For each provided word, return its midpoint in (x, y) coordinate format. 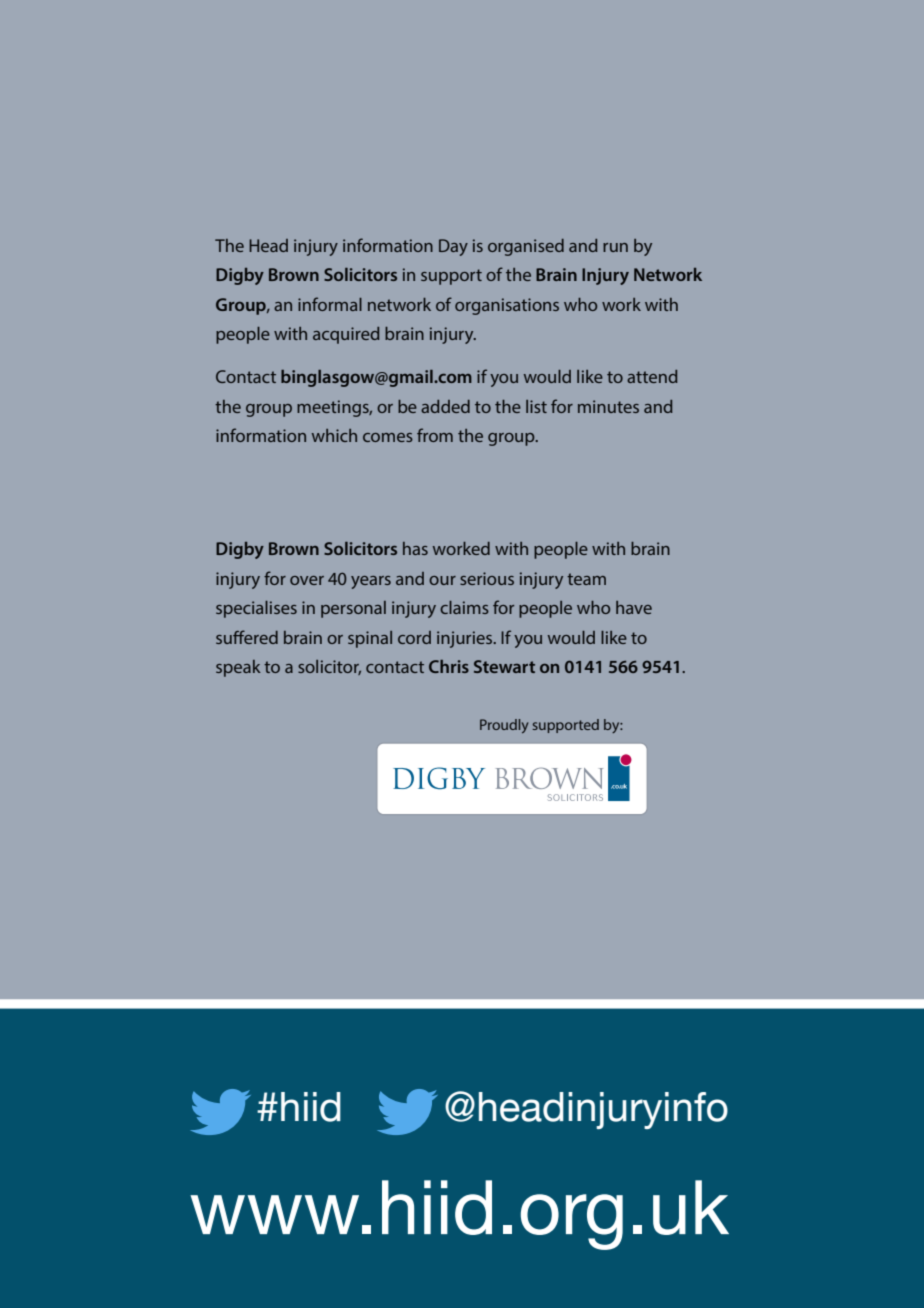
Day (453, 247)
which (334, 435)
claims (464, 607)
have (634, 607)
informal (330, 304)
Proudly (504, 726)
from (435, 435)
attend (652, 376)
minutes (608, 406)
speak (238, 668)
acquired (346, 335)
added (445, 406)
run (615, 247)
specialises (256, 609)
